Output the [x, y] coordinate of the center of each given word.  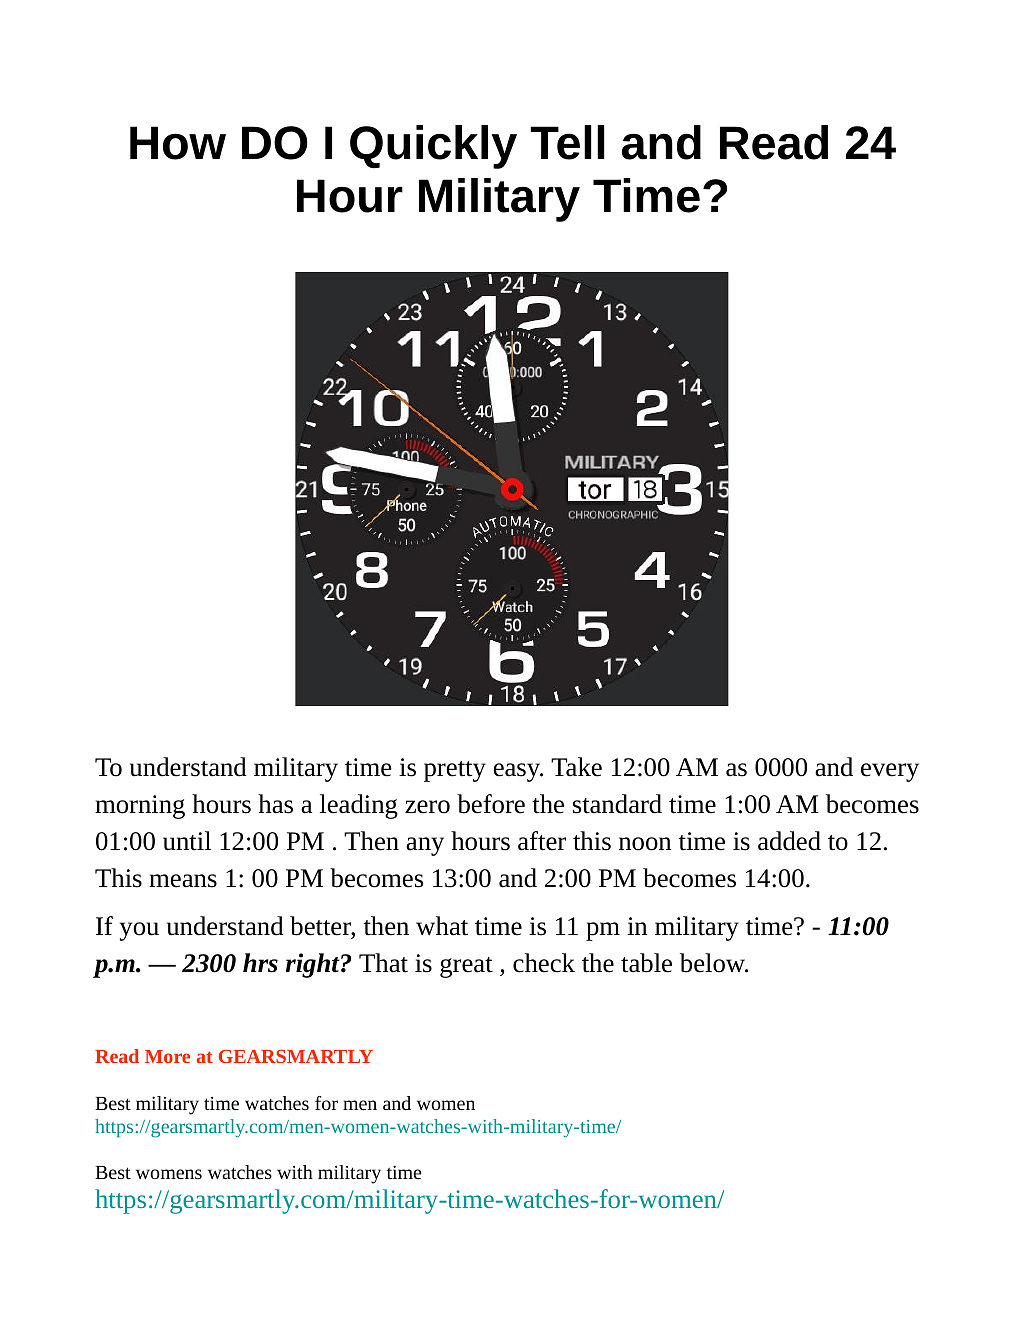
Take [576, 767]
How [178, 143]
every [890, 772]
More [167, 1056]
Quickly [433, 147]
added [789, 841]
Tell [567, 142]
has [275, 804]
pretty [455, 771]
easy [518, 772]
